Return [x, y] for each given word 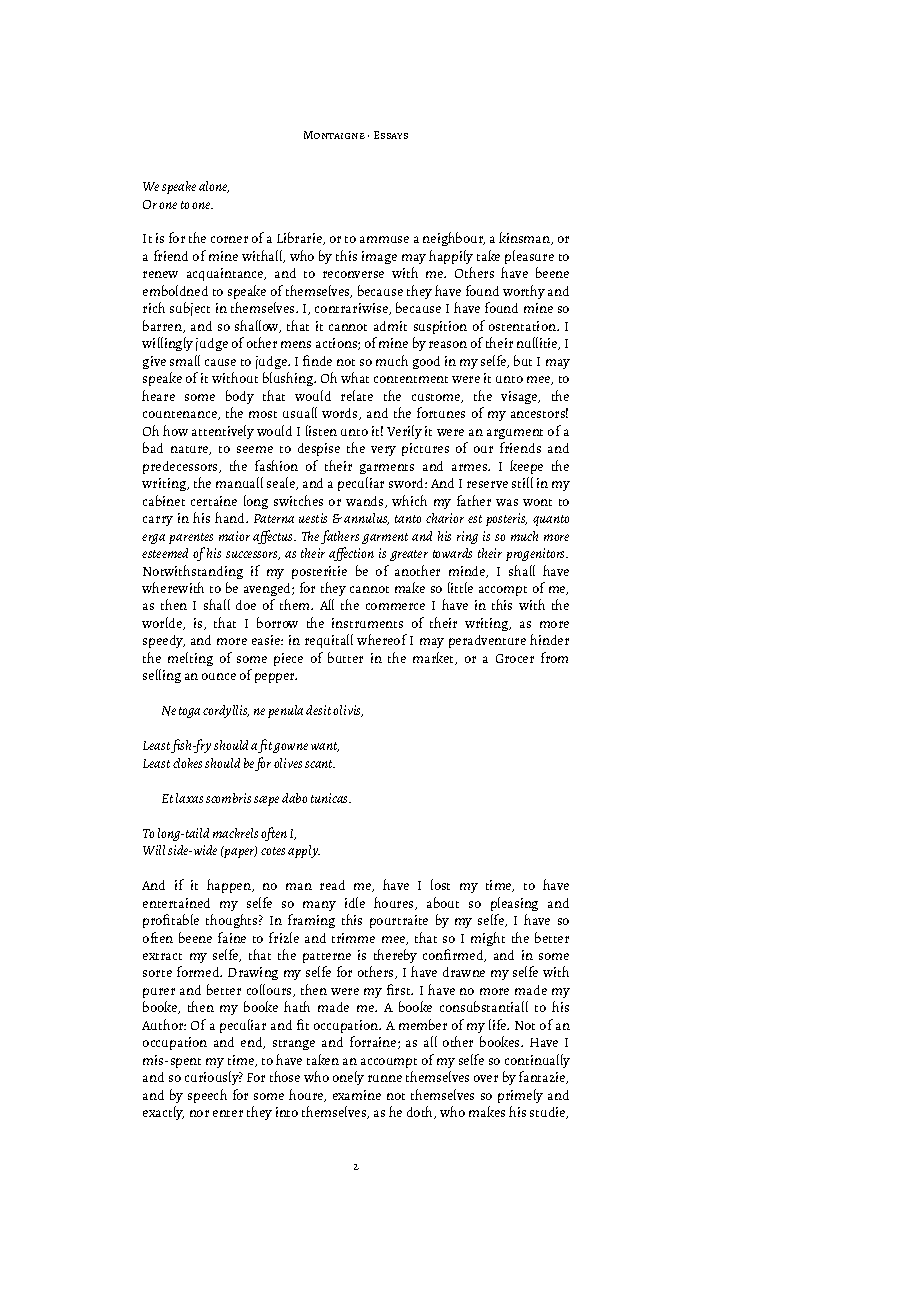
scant [320, 764]
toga [189, 712]
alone [214, 187]
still [522, 482]
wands [366, 502]
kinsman [526, 238]
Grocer [515, 658]
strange [294, 1045]
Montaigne [334, 135]
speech [207, 1096]
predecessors [181, 467]
